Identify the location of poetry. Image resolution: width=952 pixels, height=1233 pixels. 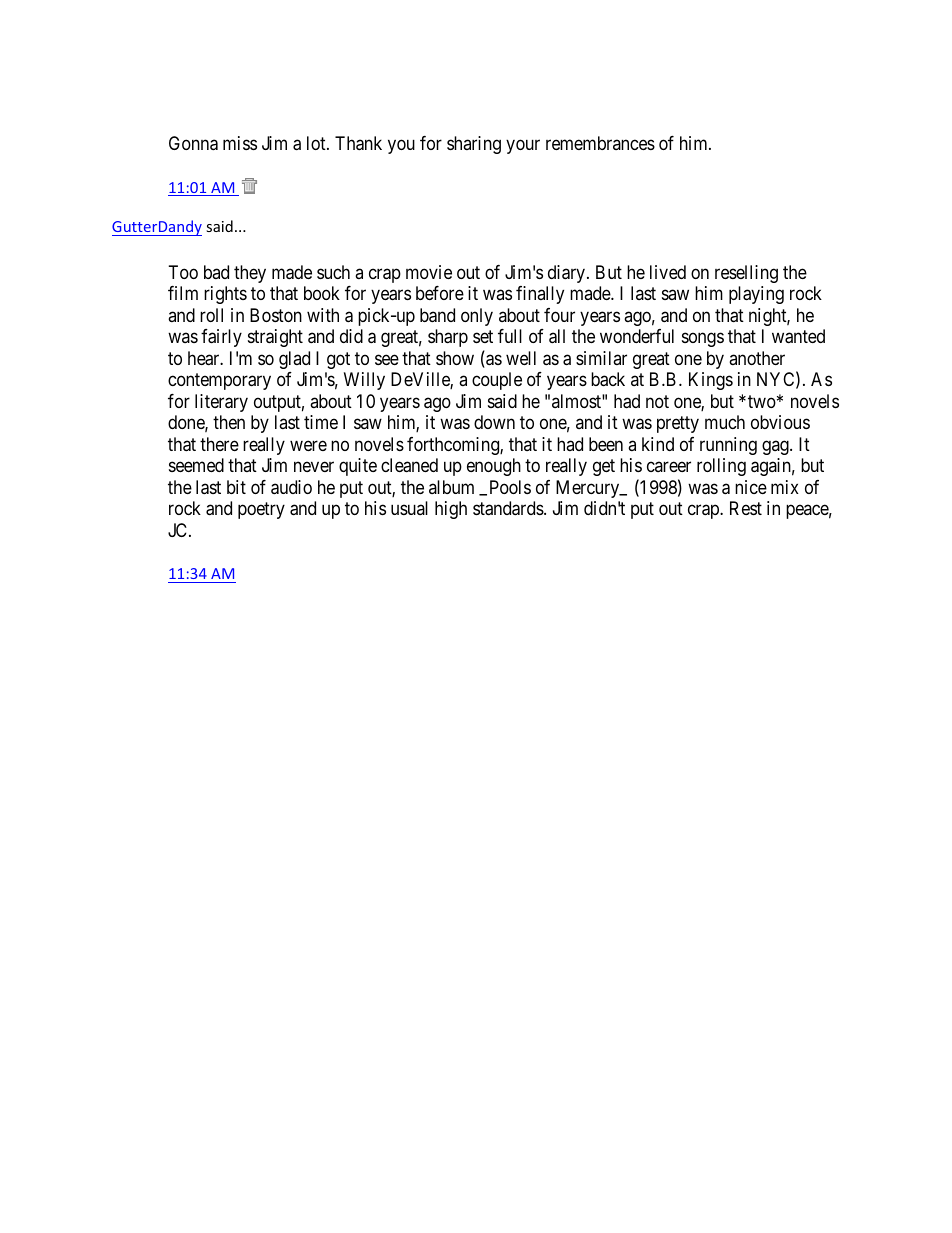
(261, 511).
